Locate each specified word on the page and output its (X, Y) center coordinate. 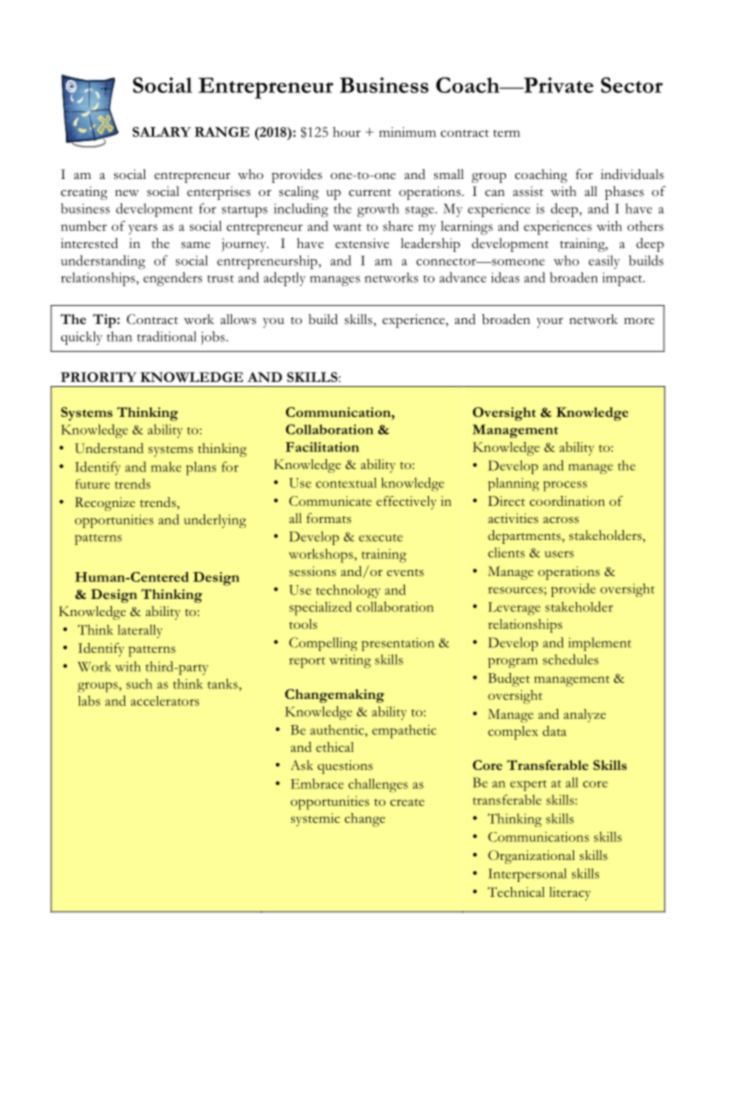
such (139, 684)
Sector (632, 85)
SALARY (161, 132)
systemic (315, 820)
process (565, 486)
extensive (362, 243)
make (166, 466)
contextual (346, 483)
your (550, 323)
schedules (571, 659)
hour (347, 132)
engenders (172, 279)
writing (350, 661)
